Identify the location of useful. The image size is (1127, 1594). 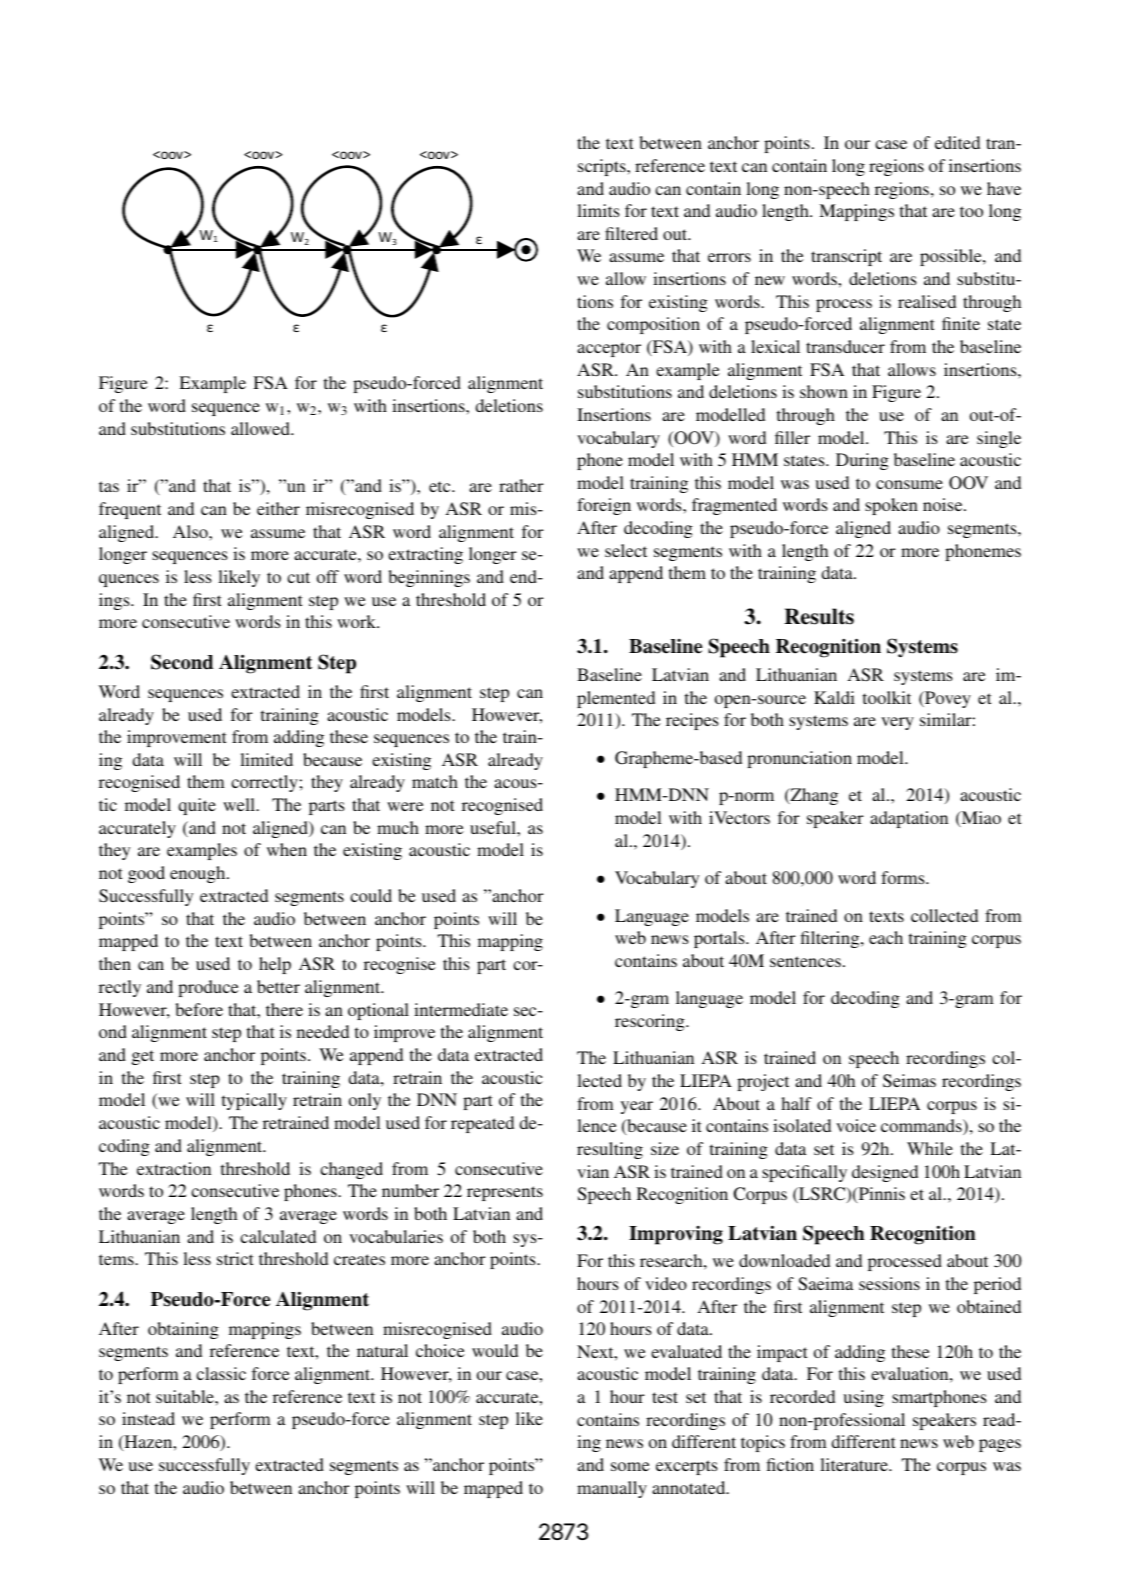
(494, 827).
